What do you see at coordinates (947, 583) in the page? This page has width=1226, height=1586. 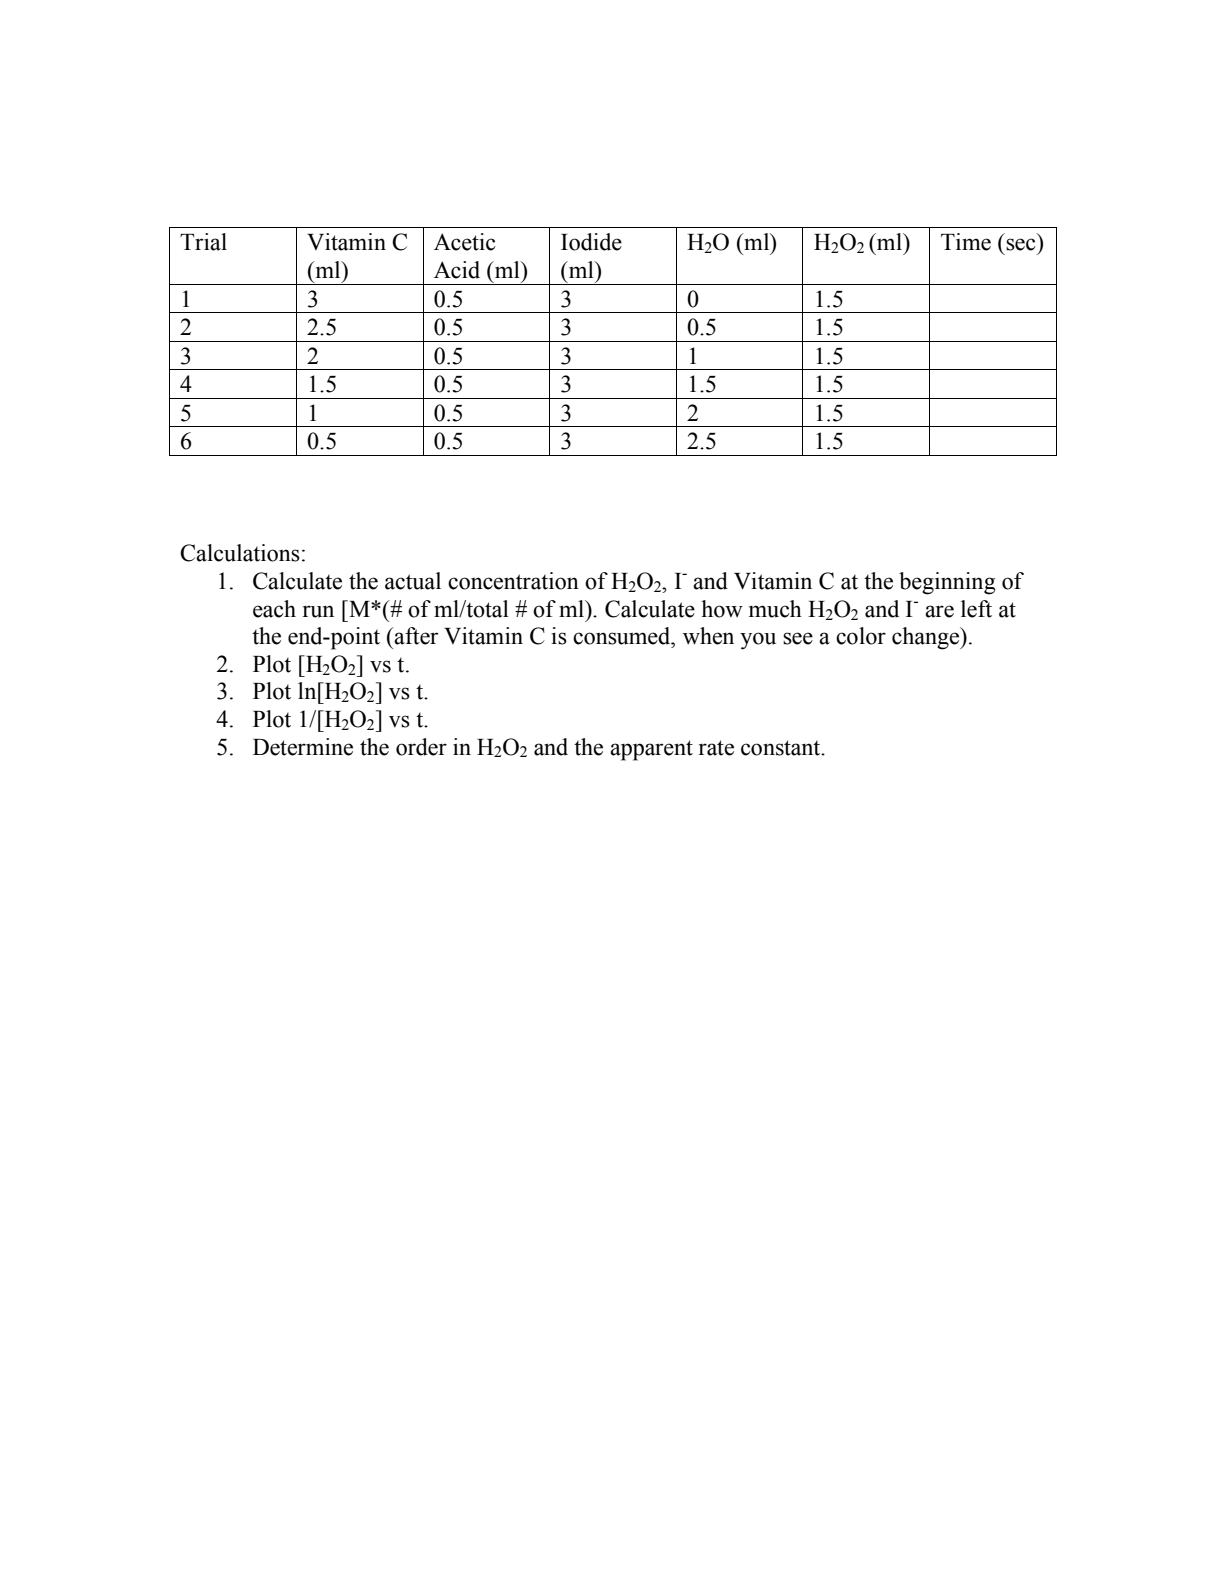 I see `beginning` at bounding box center [947, 583].
